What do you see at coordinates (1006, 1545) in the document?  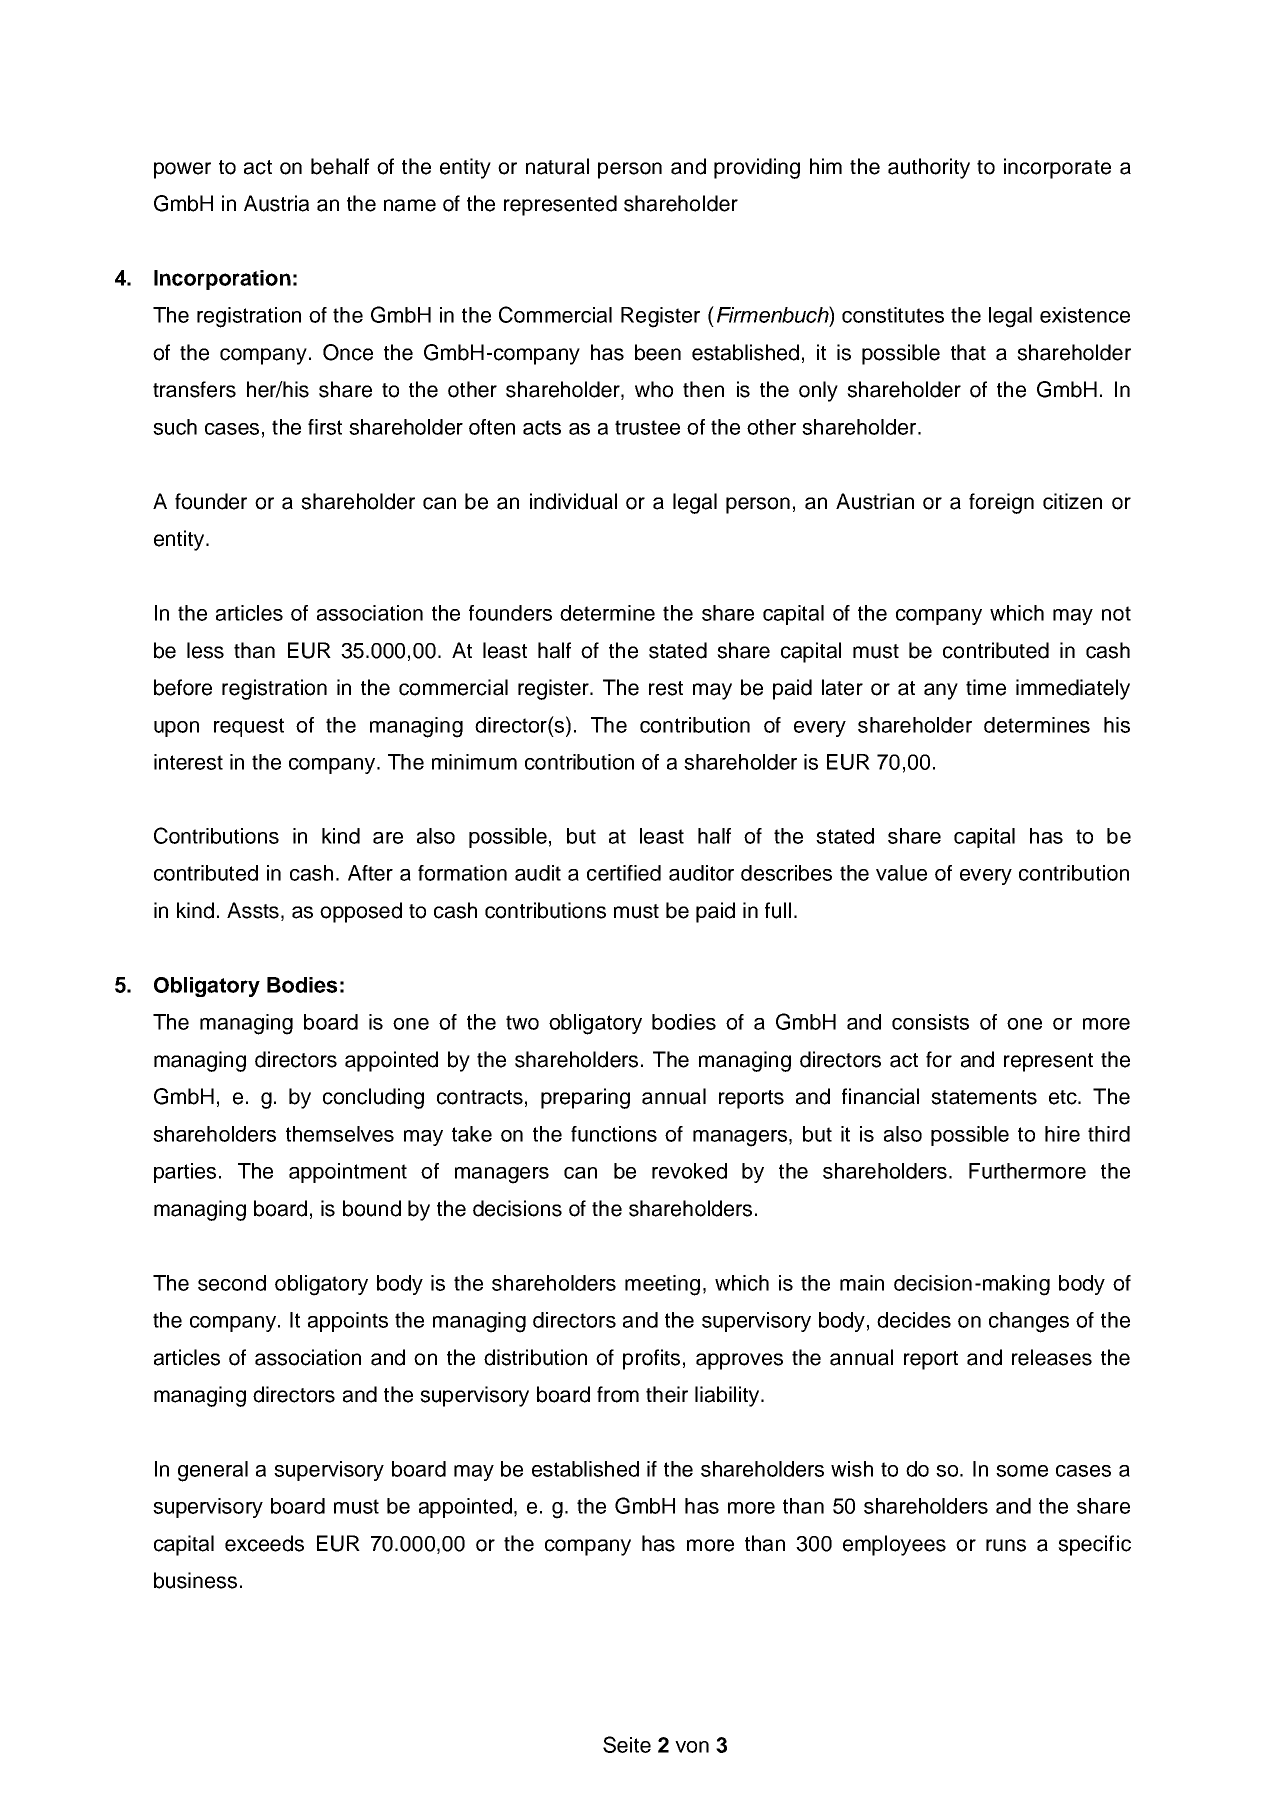 I see `runs` at bounding box center [1006, 1545].
